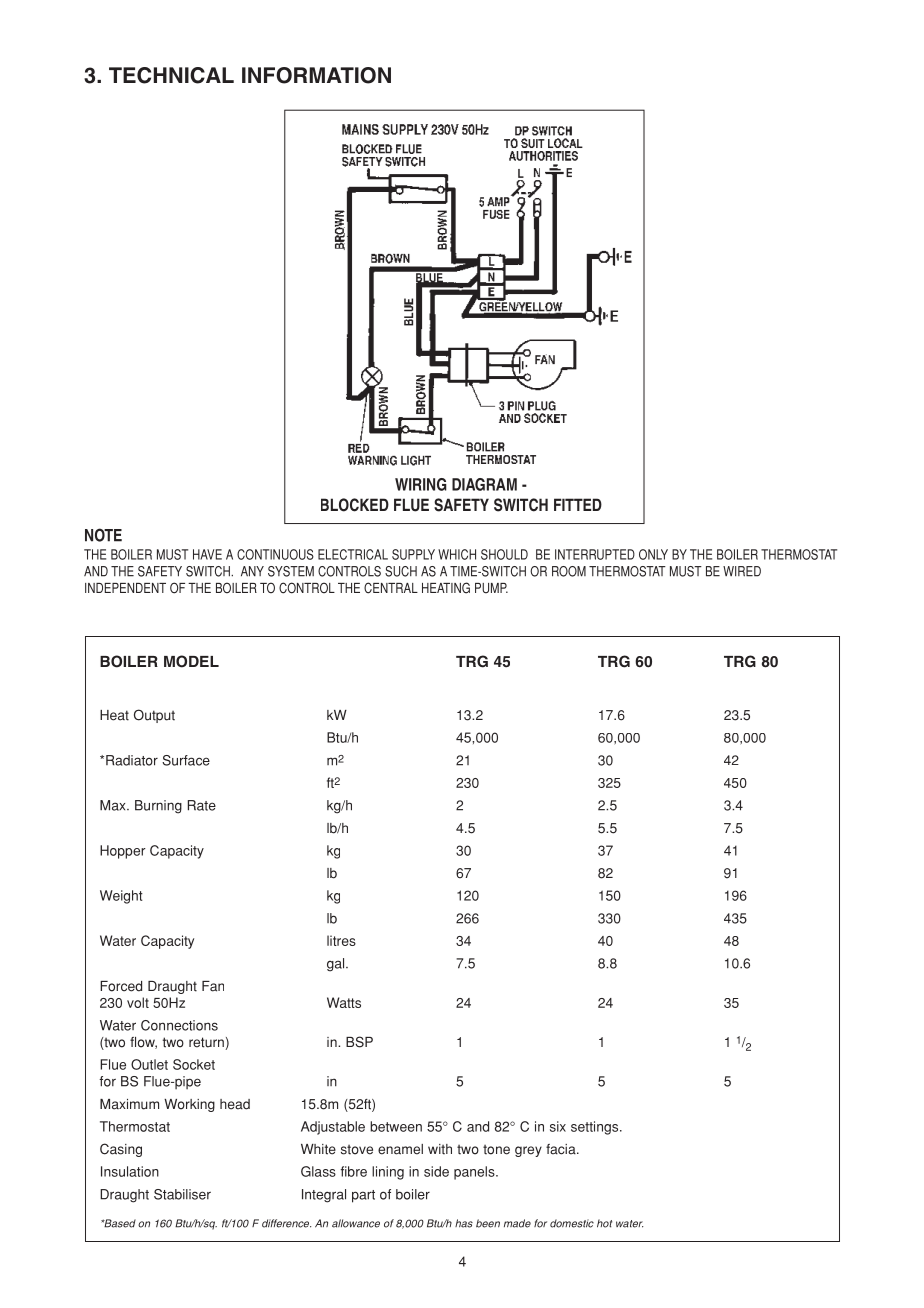 The height and width of the image is (1308, 924). Describe the element at coordinates (171, 75) in the image. I see `TECHNICAL` at that location.
